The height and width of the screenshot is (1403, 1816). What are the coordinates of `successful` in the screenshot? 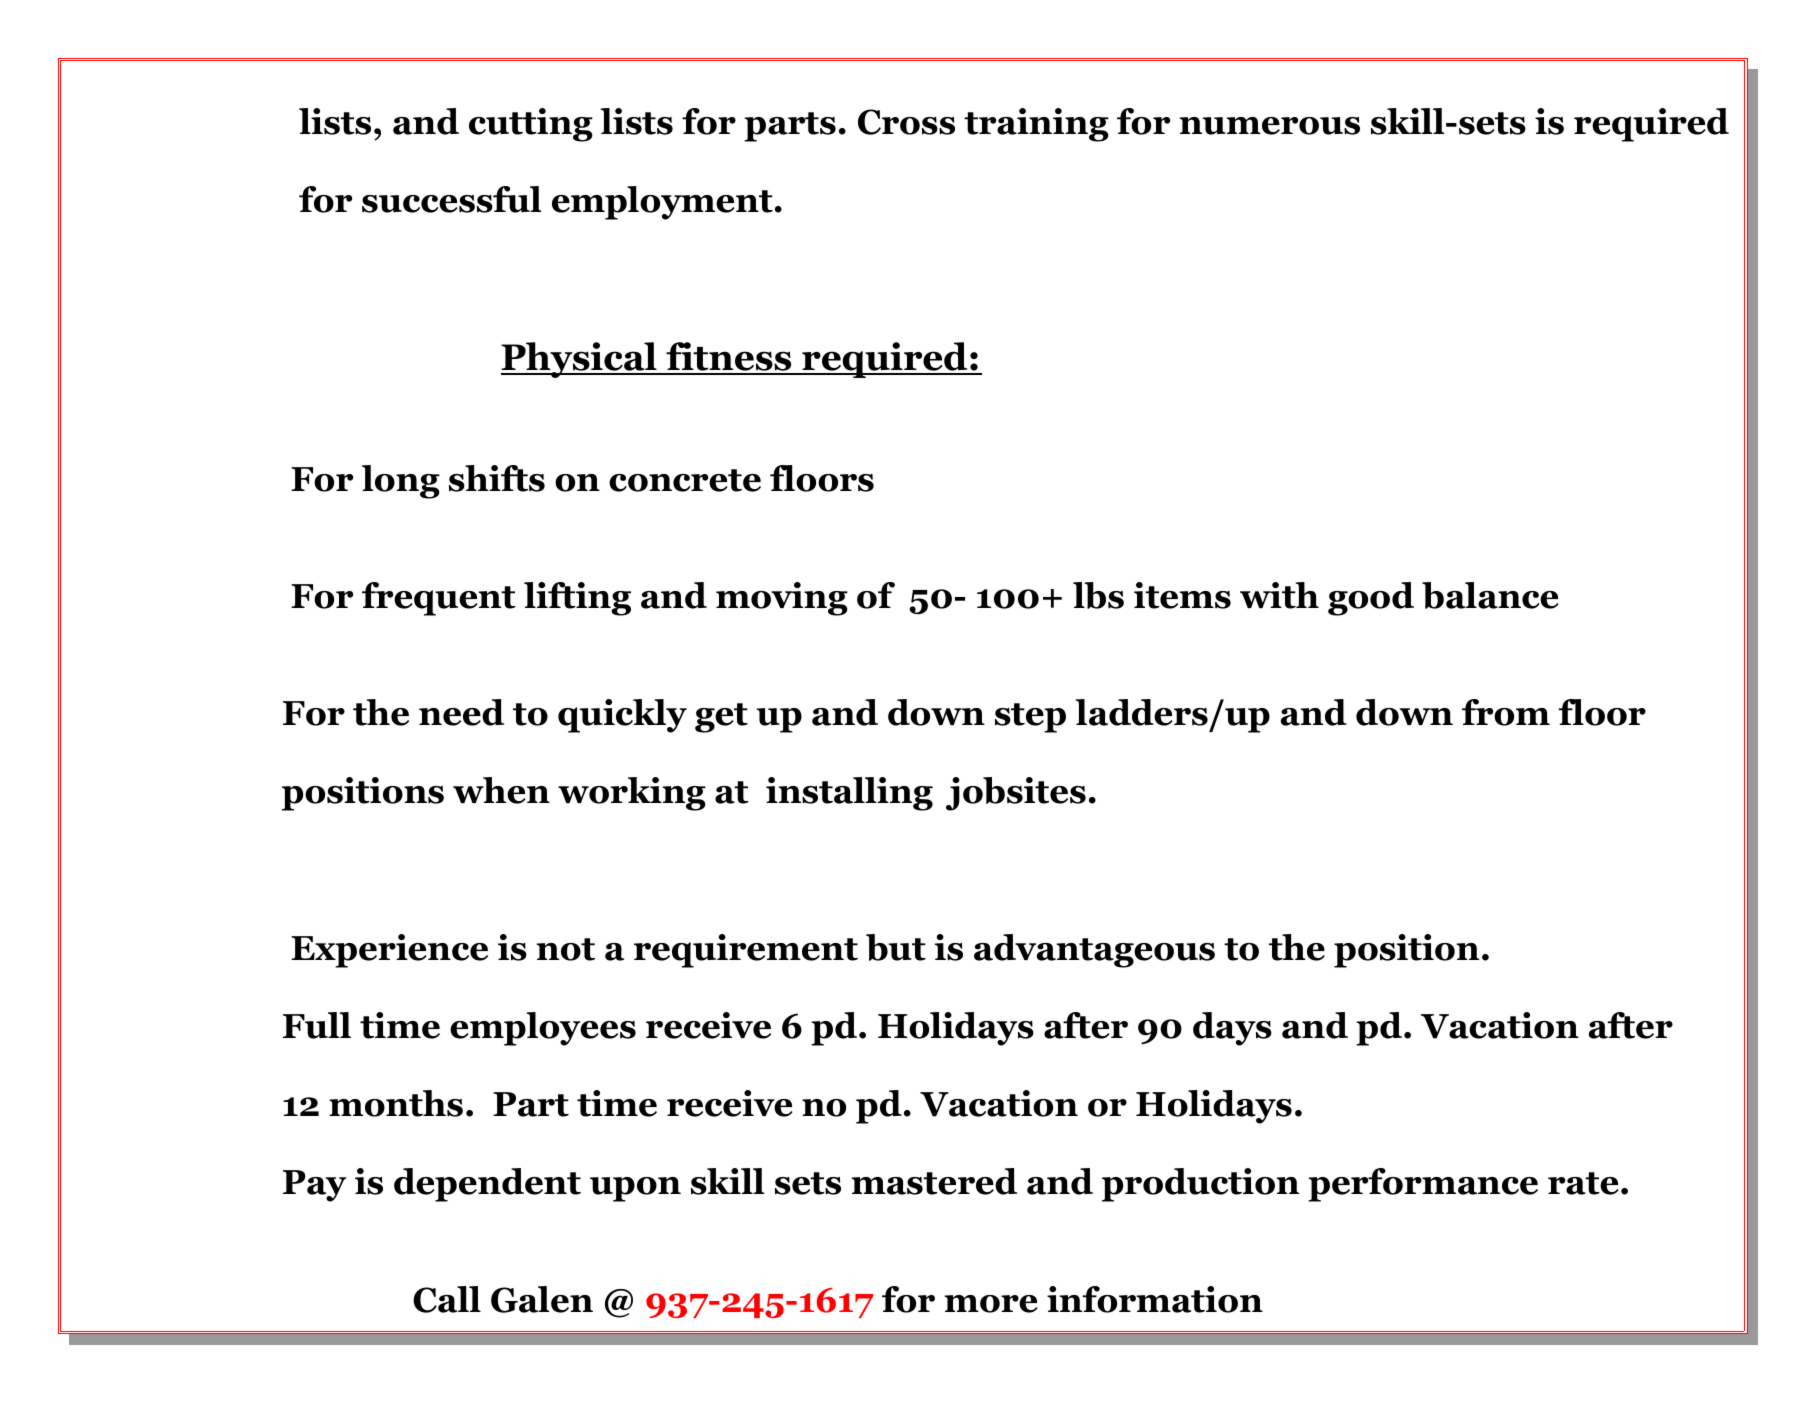 It's located at (452, 199).
